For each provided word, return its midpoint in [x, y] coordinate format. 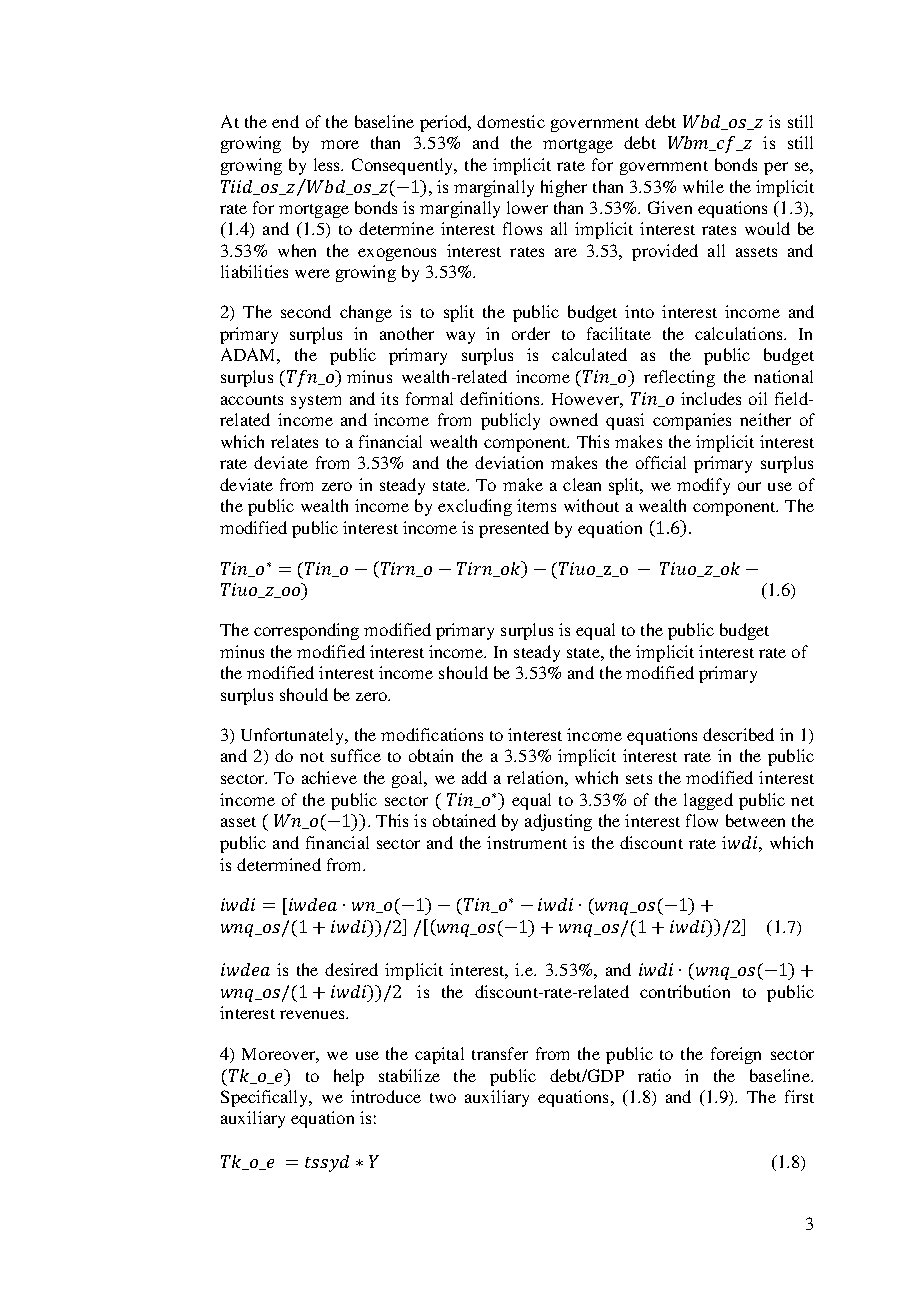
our [749, 486]
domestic [511, 121]
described [738, 734]
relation [536, 777]
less [328, 164]
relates [294, 441]
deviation [509, 462]
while [703, 186]
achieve [329, 777]
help [349, 1077]
